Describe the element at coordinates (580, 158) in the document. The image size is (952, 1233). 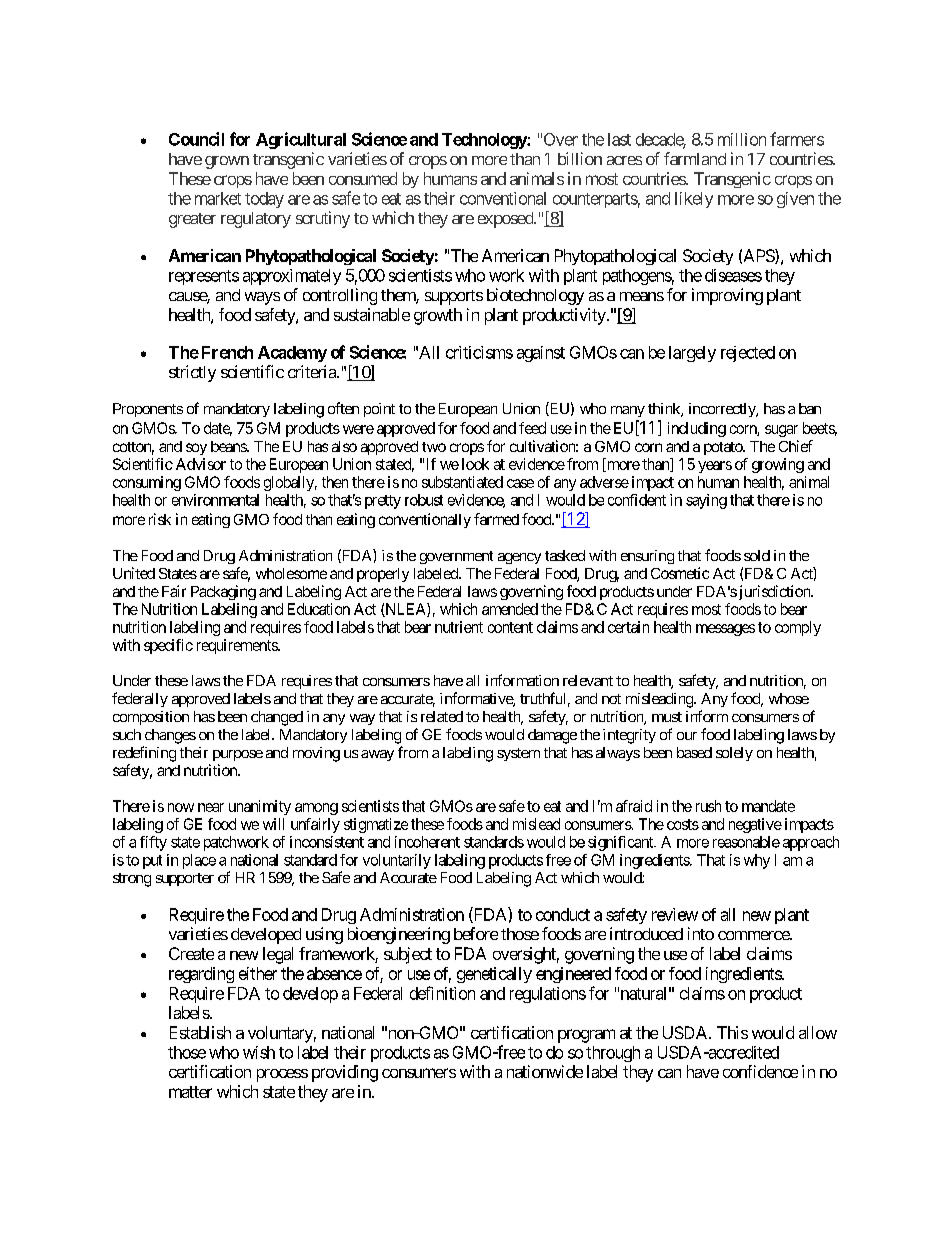
I see `billion` at that location.
